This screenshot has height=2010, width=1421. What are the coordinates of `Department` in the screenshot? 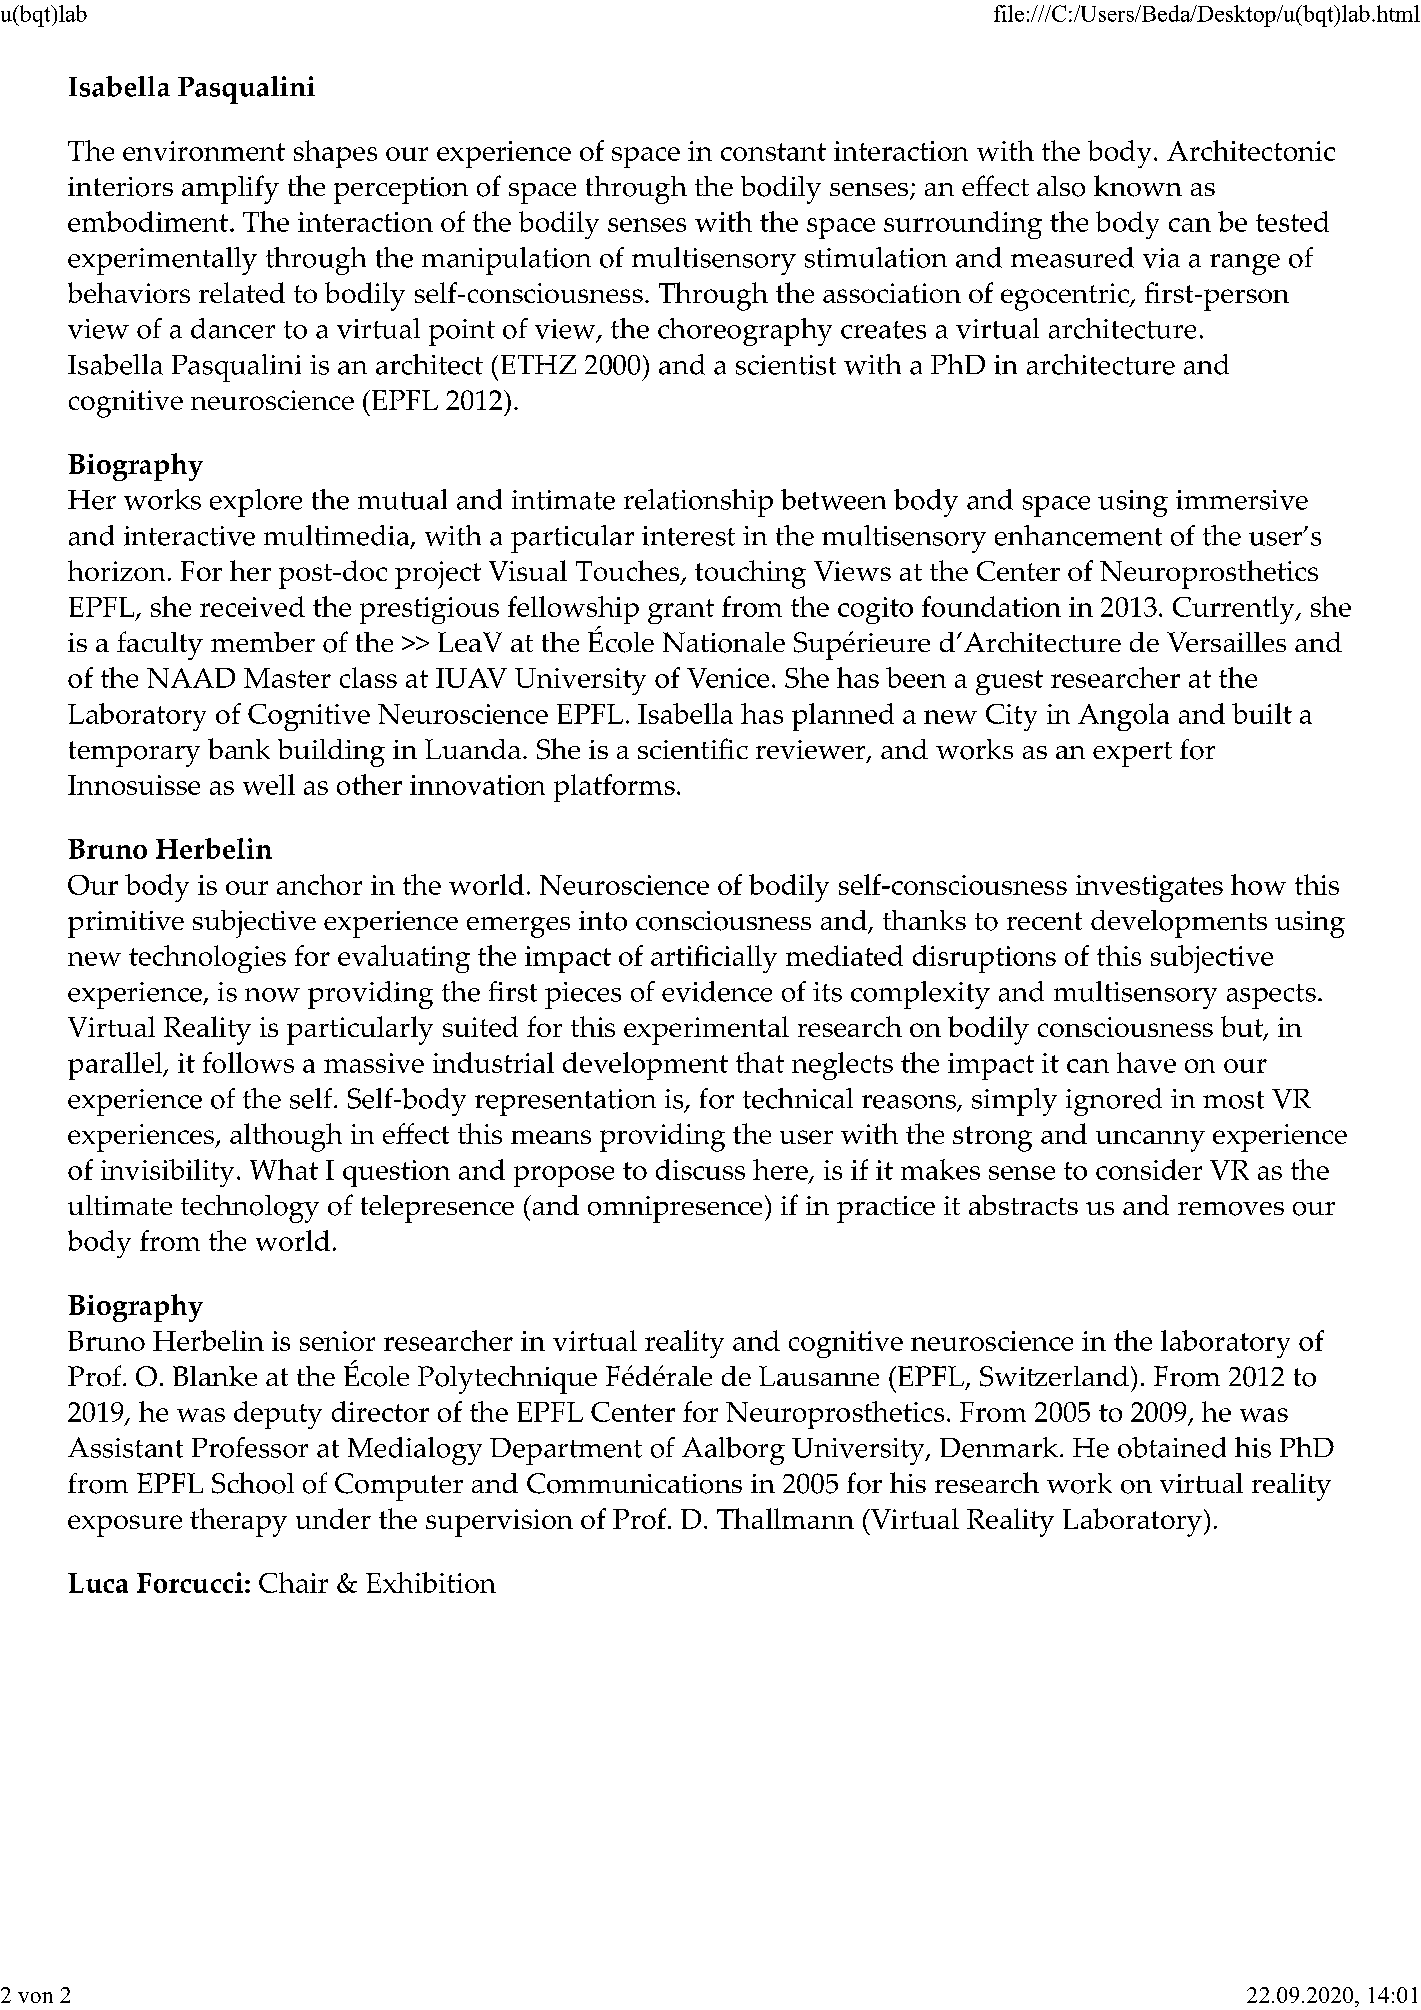 It's located at (566, 1451).
